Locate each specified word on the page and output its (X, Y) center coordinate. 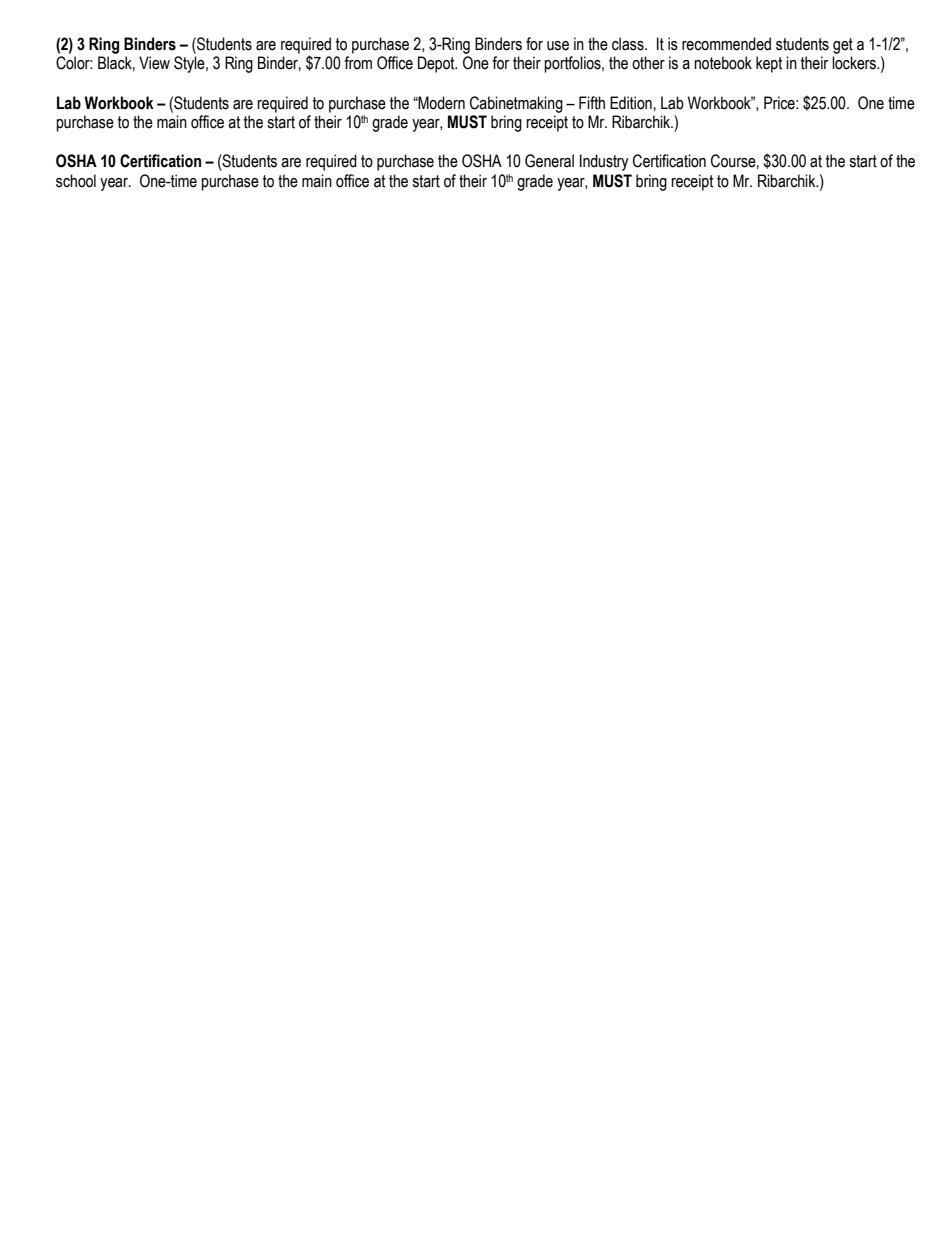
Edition (631, 103)
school (76, 181)
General (549, 161)
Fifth (592, 103)
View (154, 63)
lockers (855, 63)
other (648, 63)
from (358, 63)
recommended (726, 44)
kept (769, 64)
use (558, 46)
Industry (604, 162)
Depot (437, 64)
